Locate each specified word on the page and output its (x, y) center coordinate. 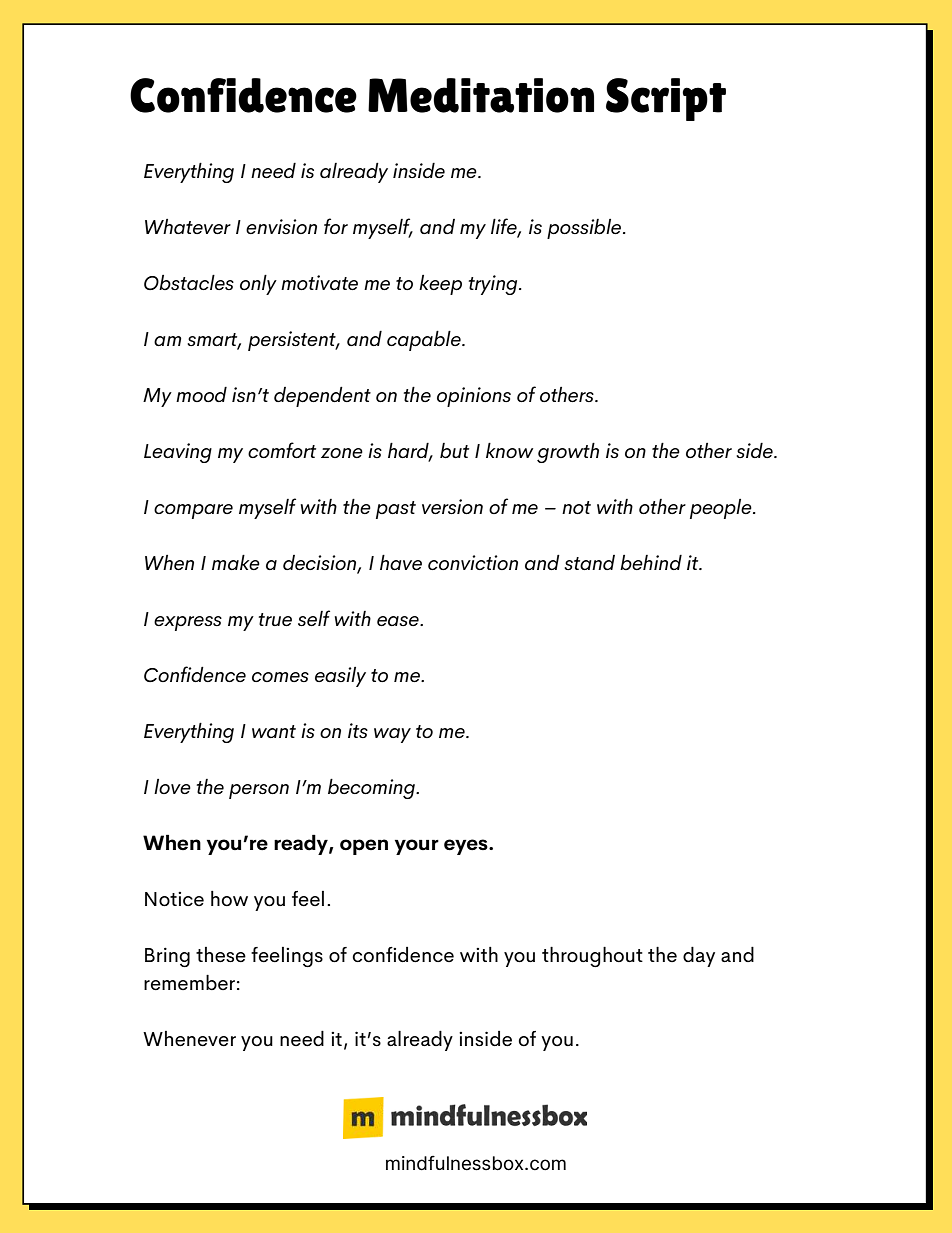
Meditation (481, 95)
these (221, 955)
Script (666, 99)
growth (568, 453)
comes (280, 677)
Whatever (188, 226)
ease (399, 621)
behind (651, 562)
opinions (474, 397)
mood (201, 394)
